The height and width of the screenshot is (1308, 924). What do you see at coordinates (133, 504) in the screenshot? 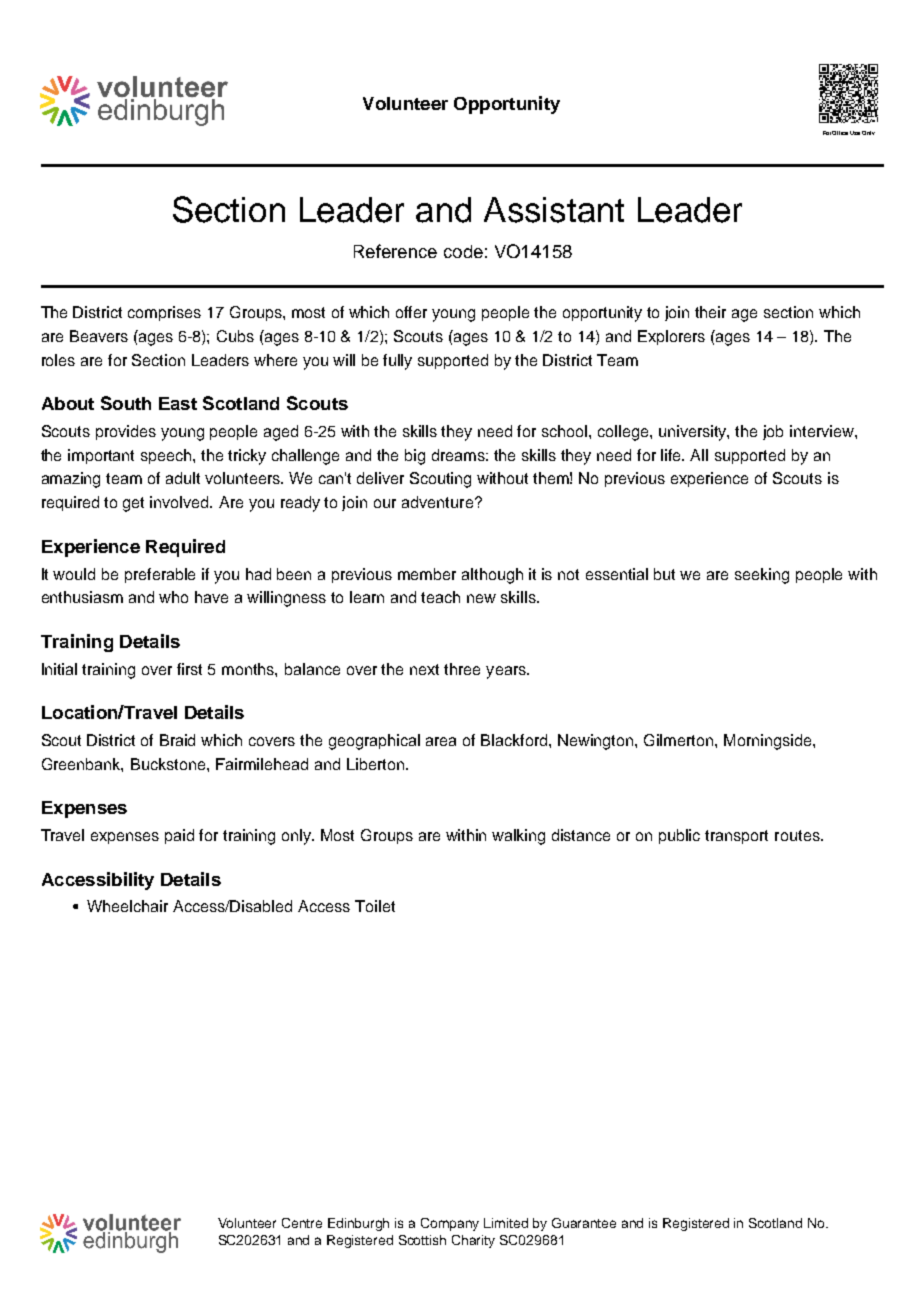
I see `get` at bounding box center [133, 504].
